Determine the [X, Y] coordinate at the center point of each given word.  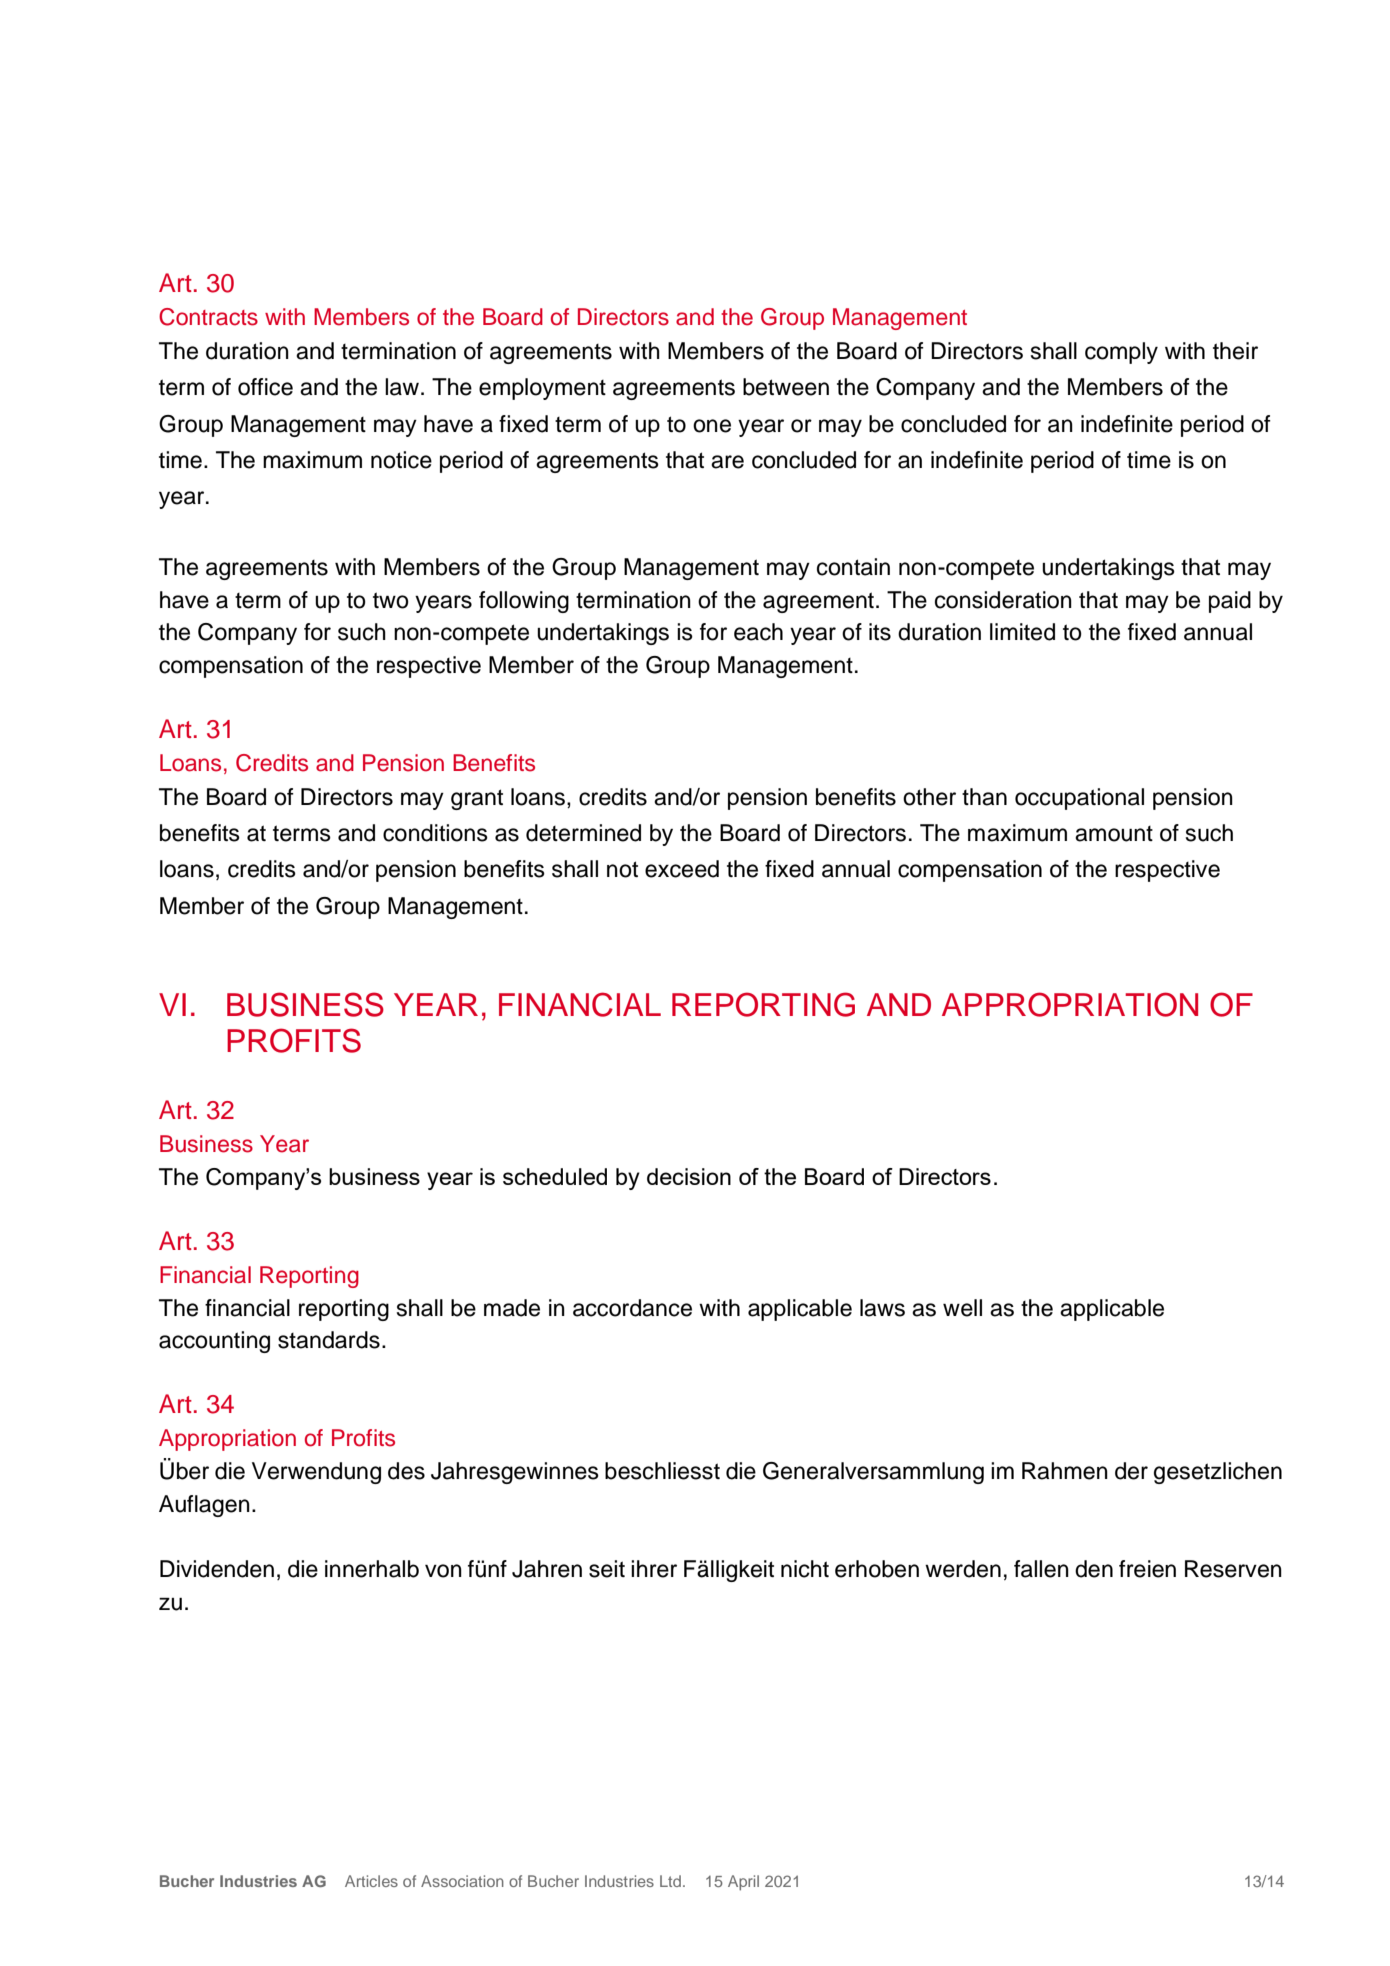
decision [689, 1176]
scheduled [555, 1176]
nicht [805, 1569]
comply [1121, 353]
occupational [1079, 799]
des [406, 1471]
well [962, 1308]
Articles [371, 1881]
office [265, 387]
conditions [435, 833]
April [743, 1883]
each [758, 632]
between [786, 387]
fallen [1041, 1569]
